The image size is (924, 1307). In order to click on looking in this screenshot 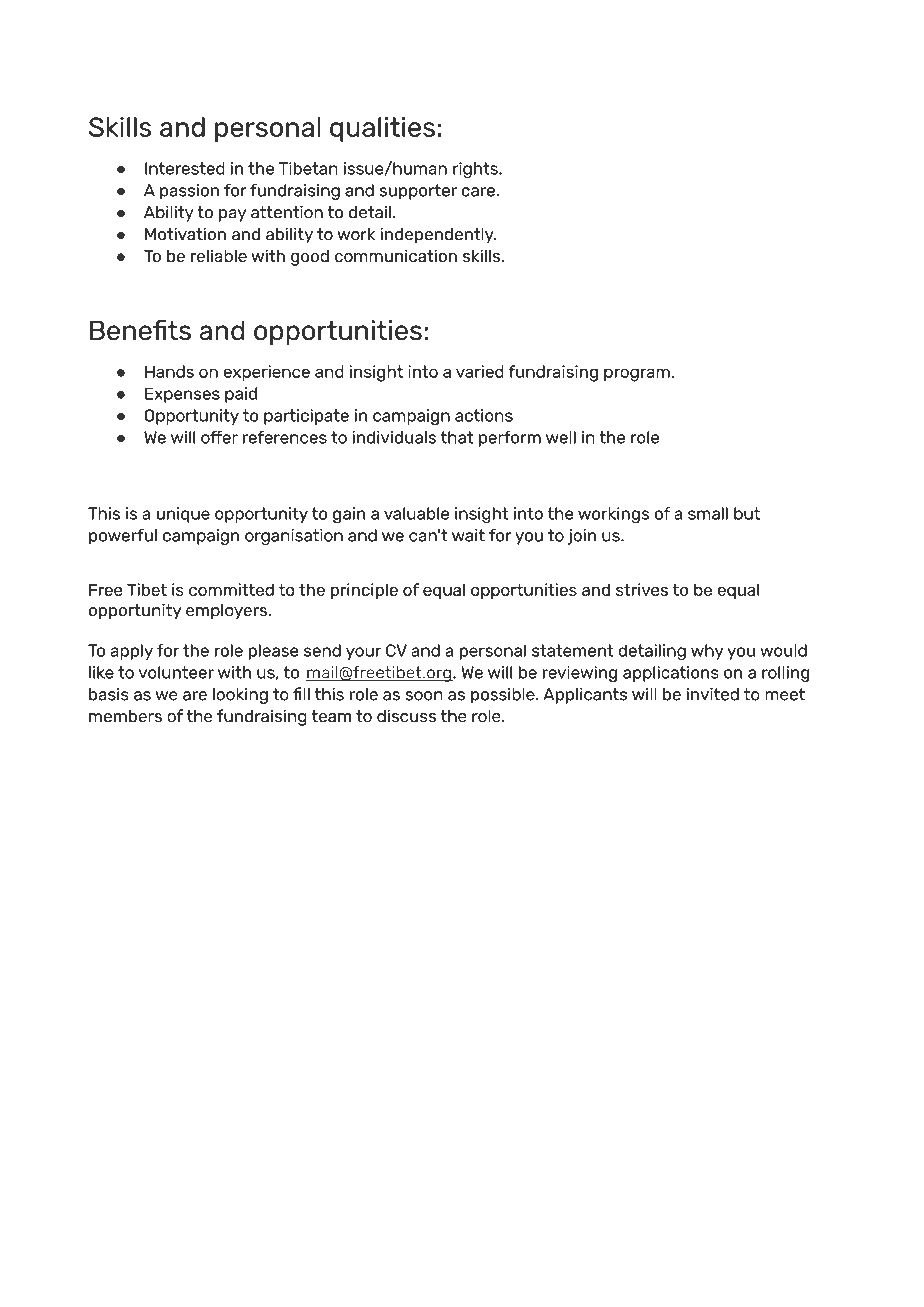, I will do `click(240, 696)`.
